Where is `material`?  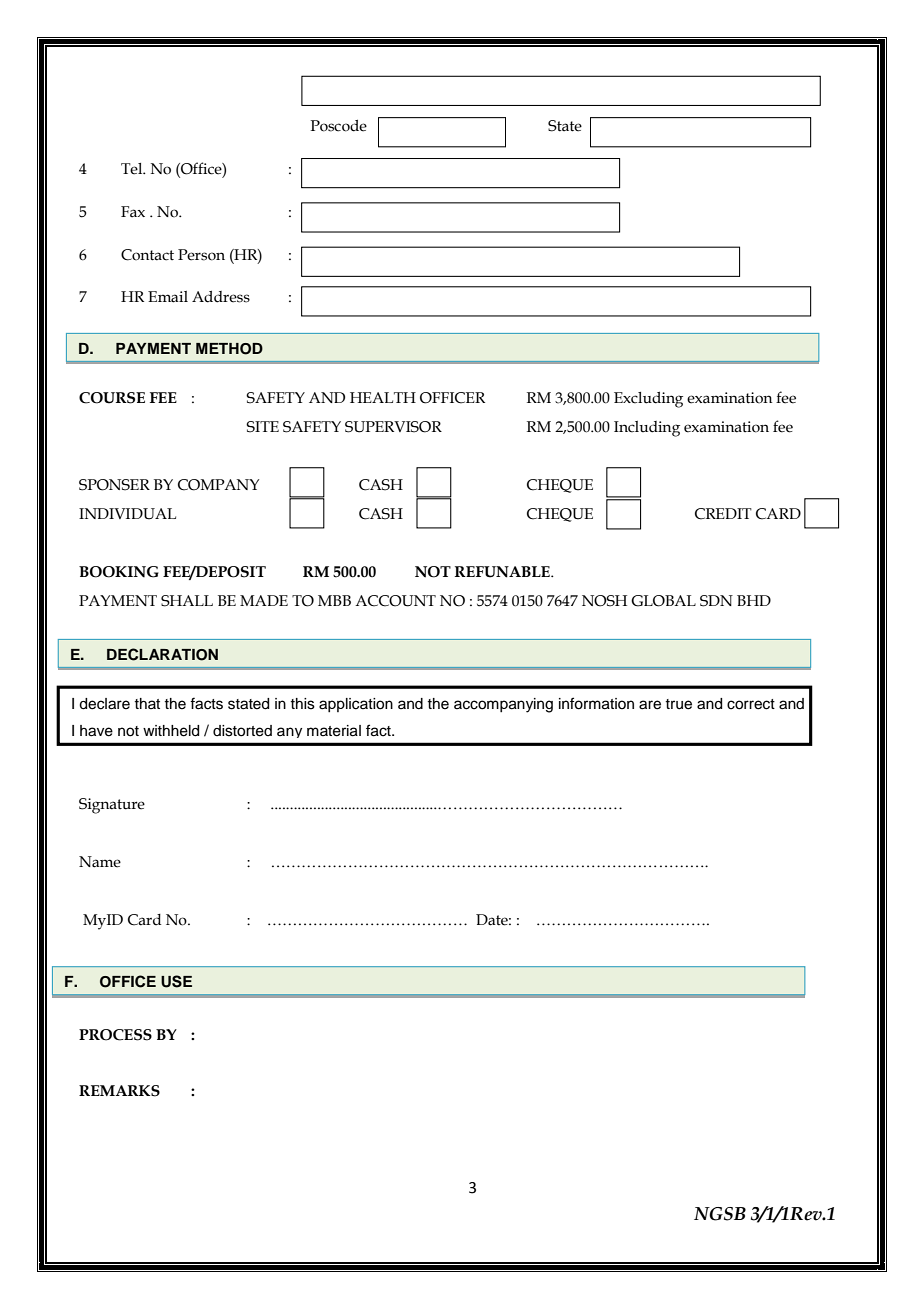 material is located at coordinates (334, 731).
